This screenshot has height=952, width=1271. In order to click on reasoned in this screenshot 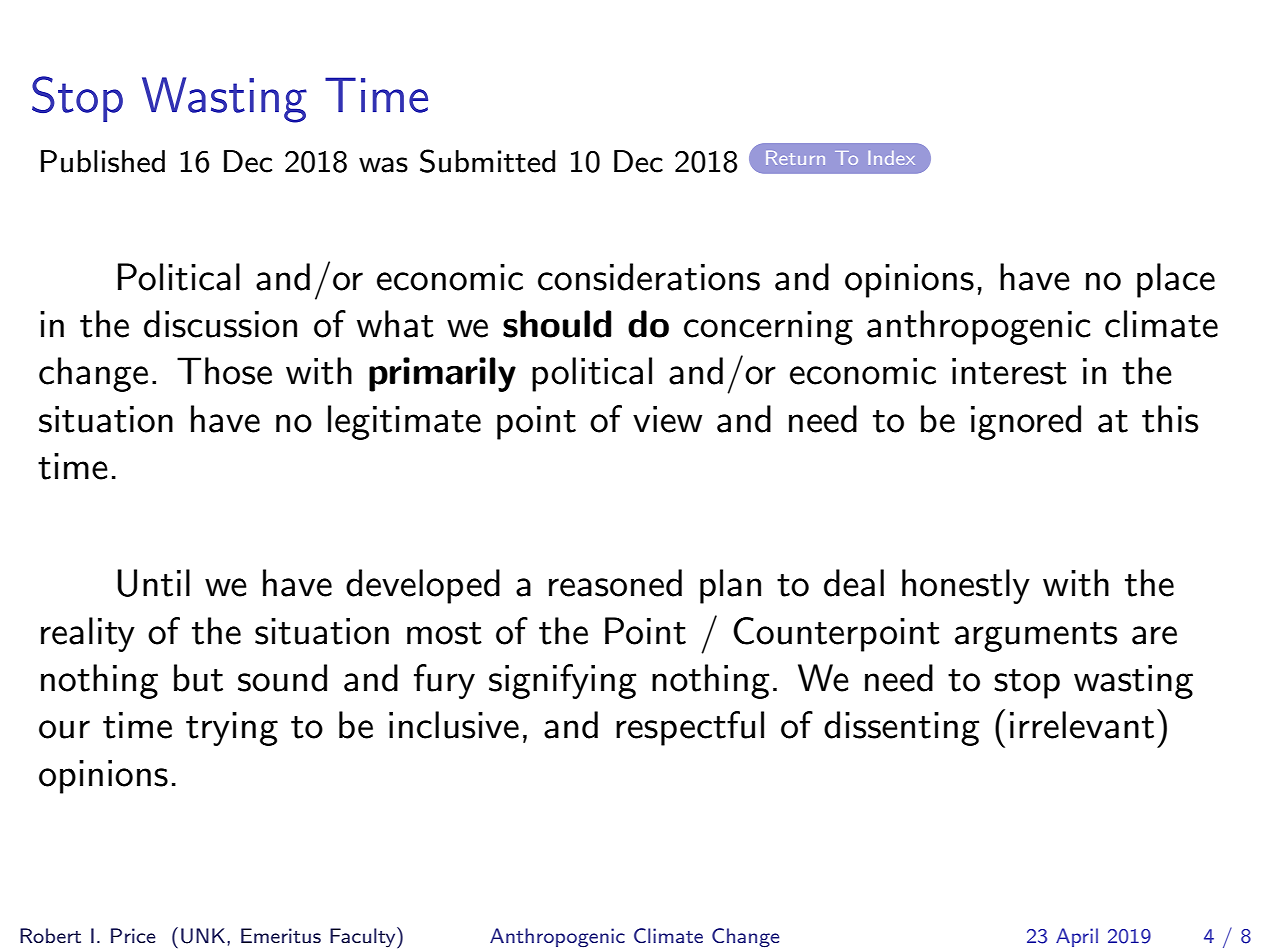, I will do `click(615, 583)`.
